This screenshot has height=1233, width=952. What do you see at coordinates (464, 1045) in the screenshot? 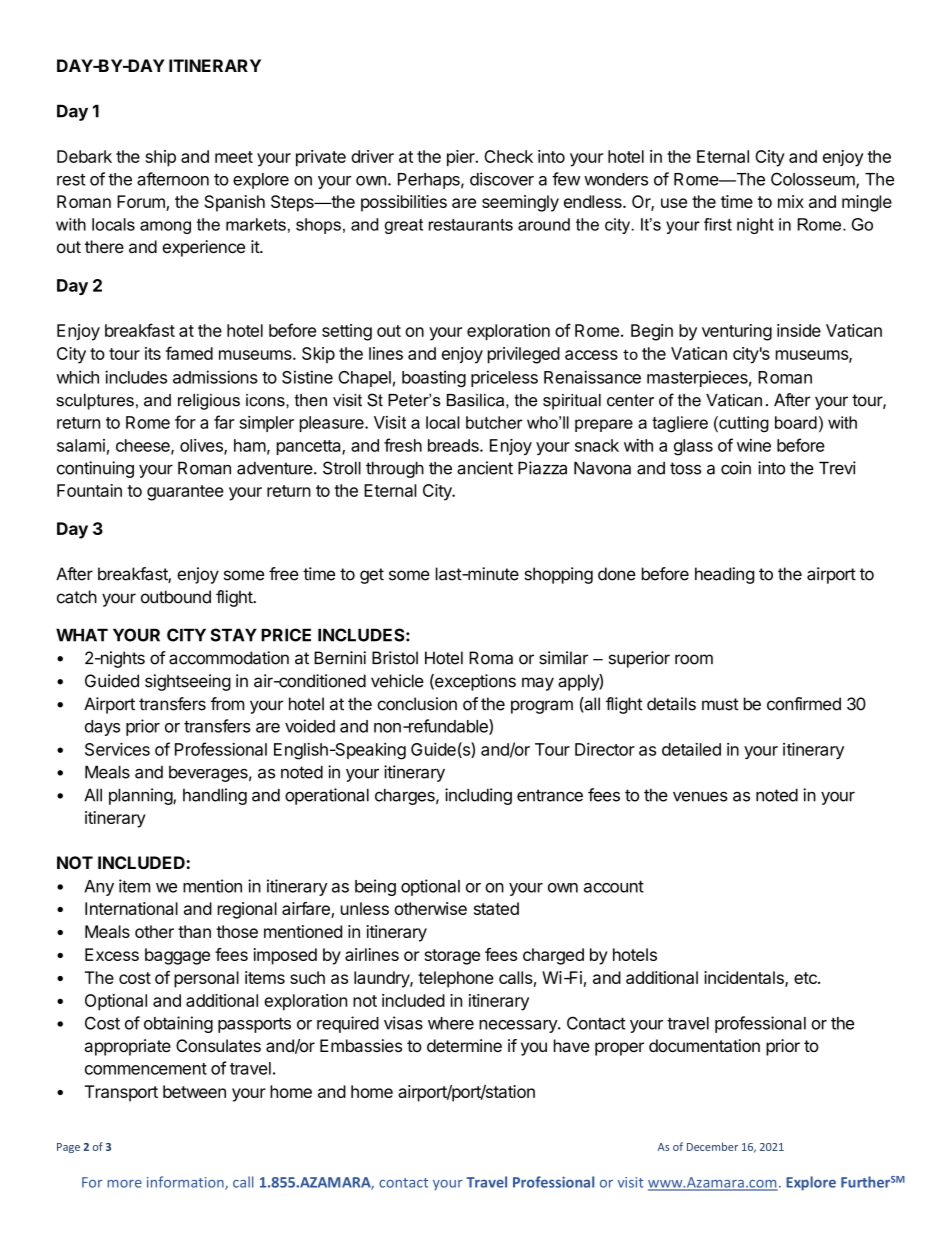
I see `determine` at bounding box center [464, 1045].
